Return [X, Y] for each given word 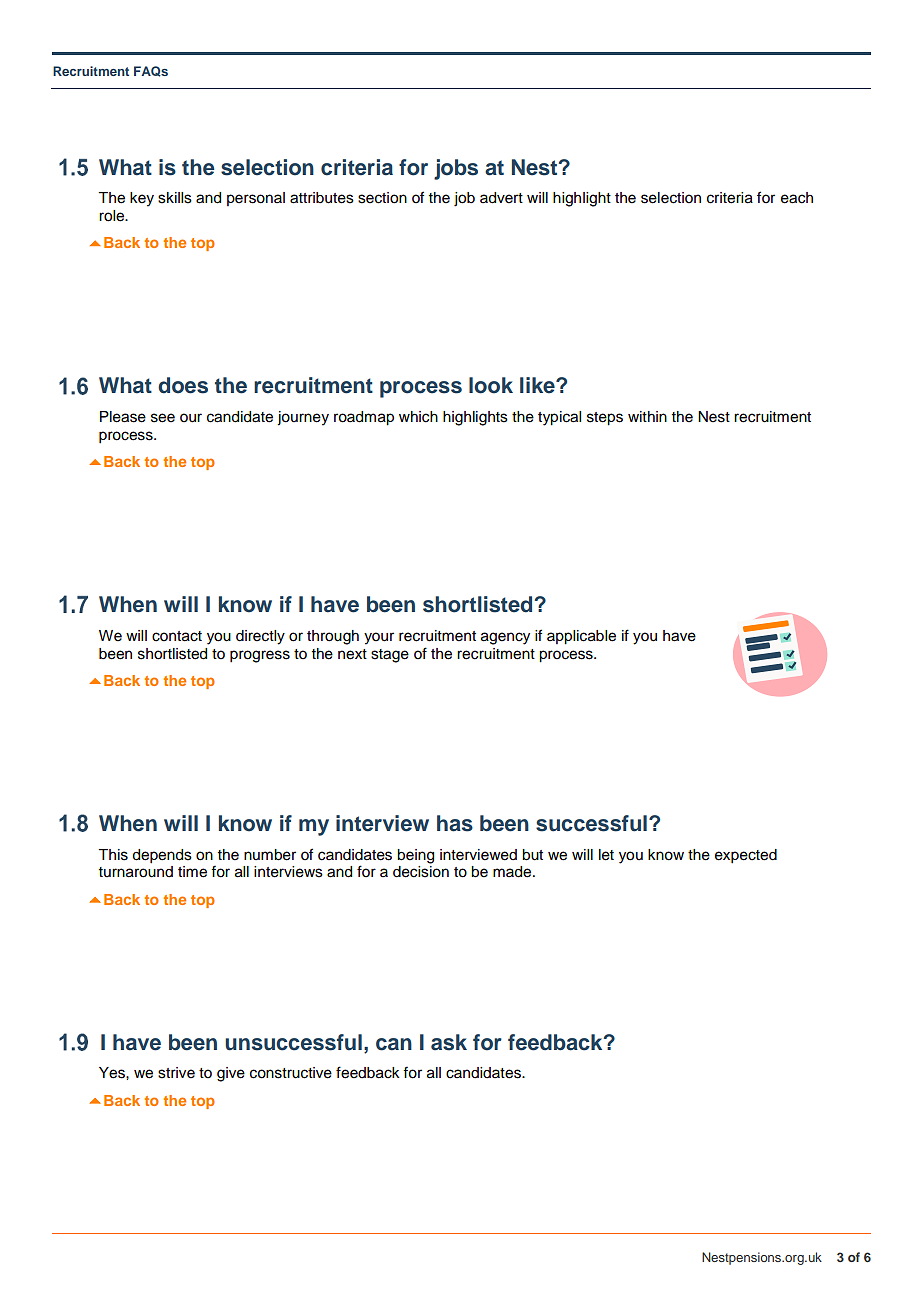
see [163, 418]
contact [177, 636]
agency [505, 638]
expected [746, 856]
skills [175, 198]
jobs [456, 169]
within [647, 416]
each [797, 198]
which [418, 417]
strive [176, 1073]
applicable [581, 637]
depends [162, 856]
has [455, 823]
